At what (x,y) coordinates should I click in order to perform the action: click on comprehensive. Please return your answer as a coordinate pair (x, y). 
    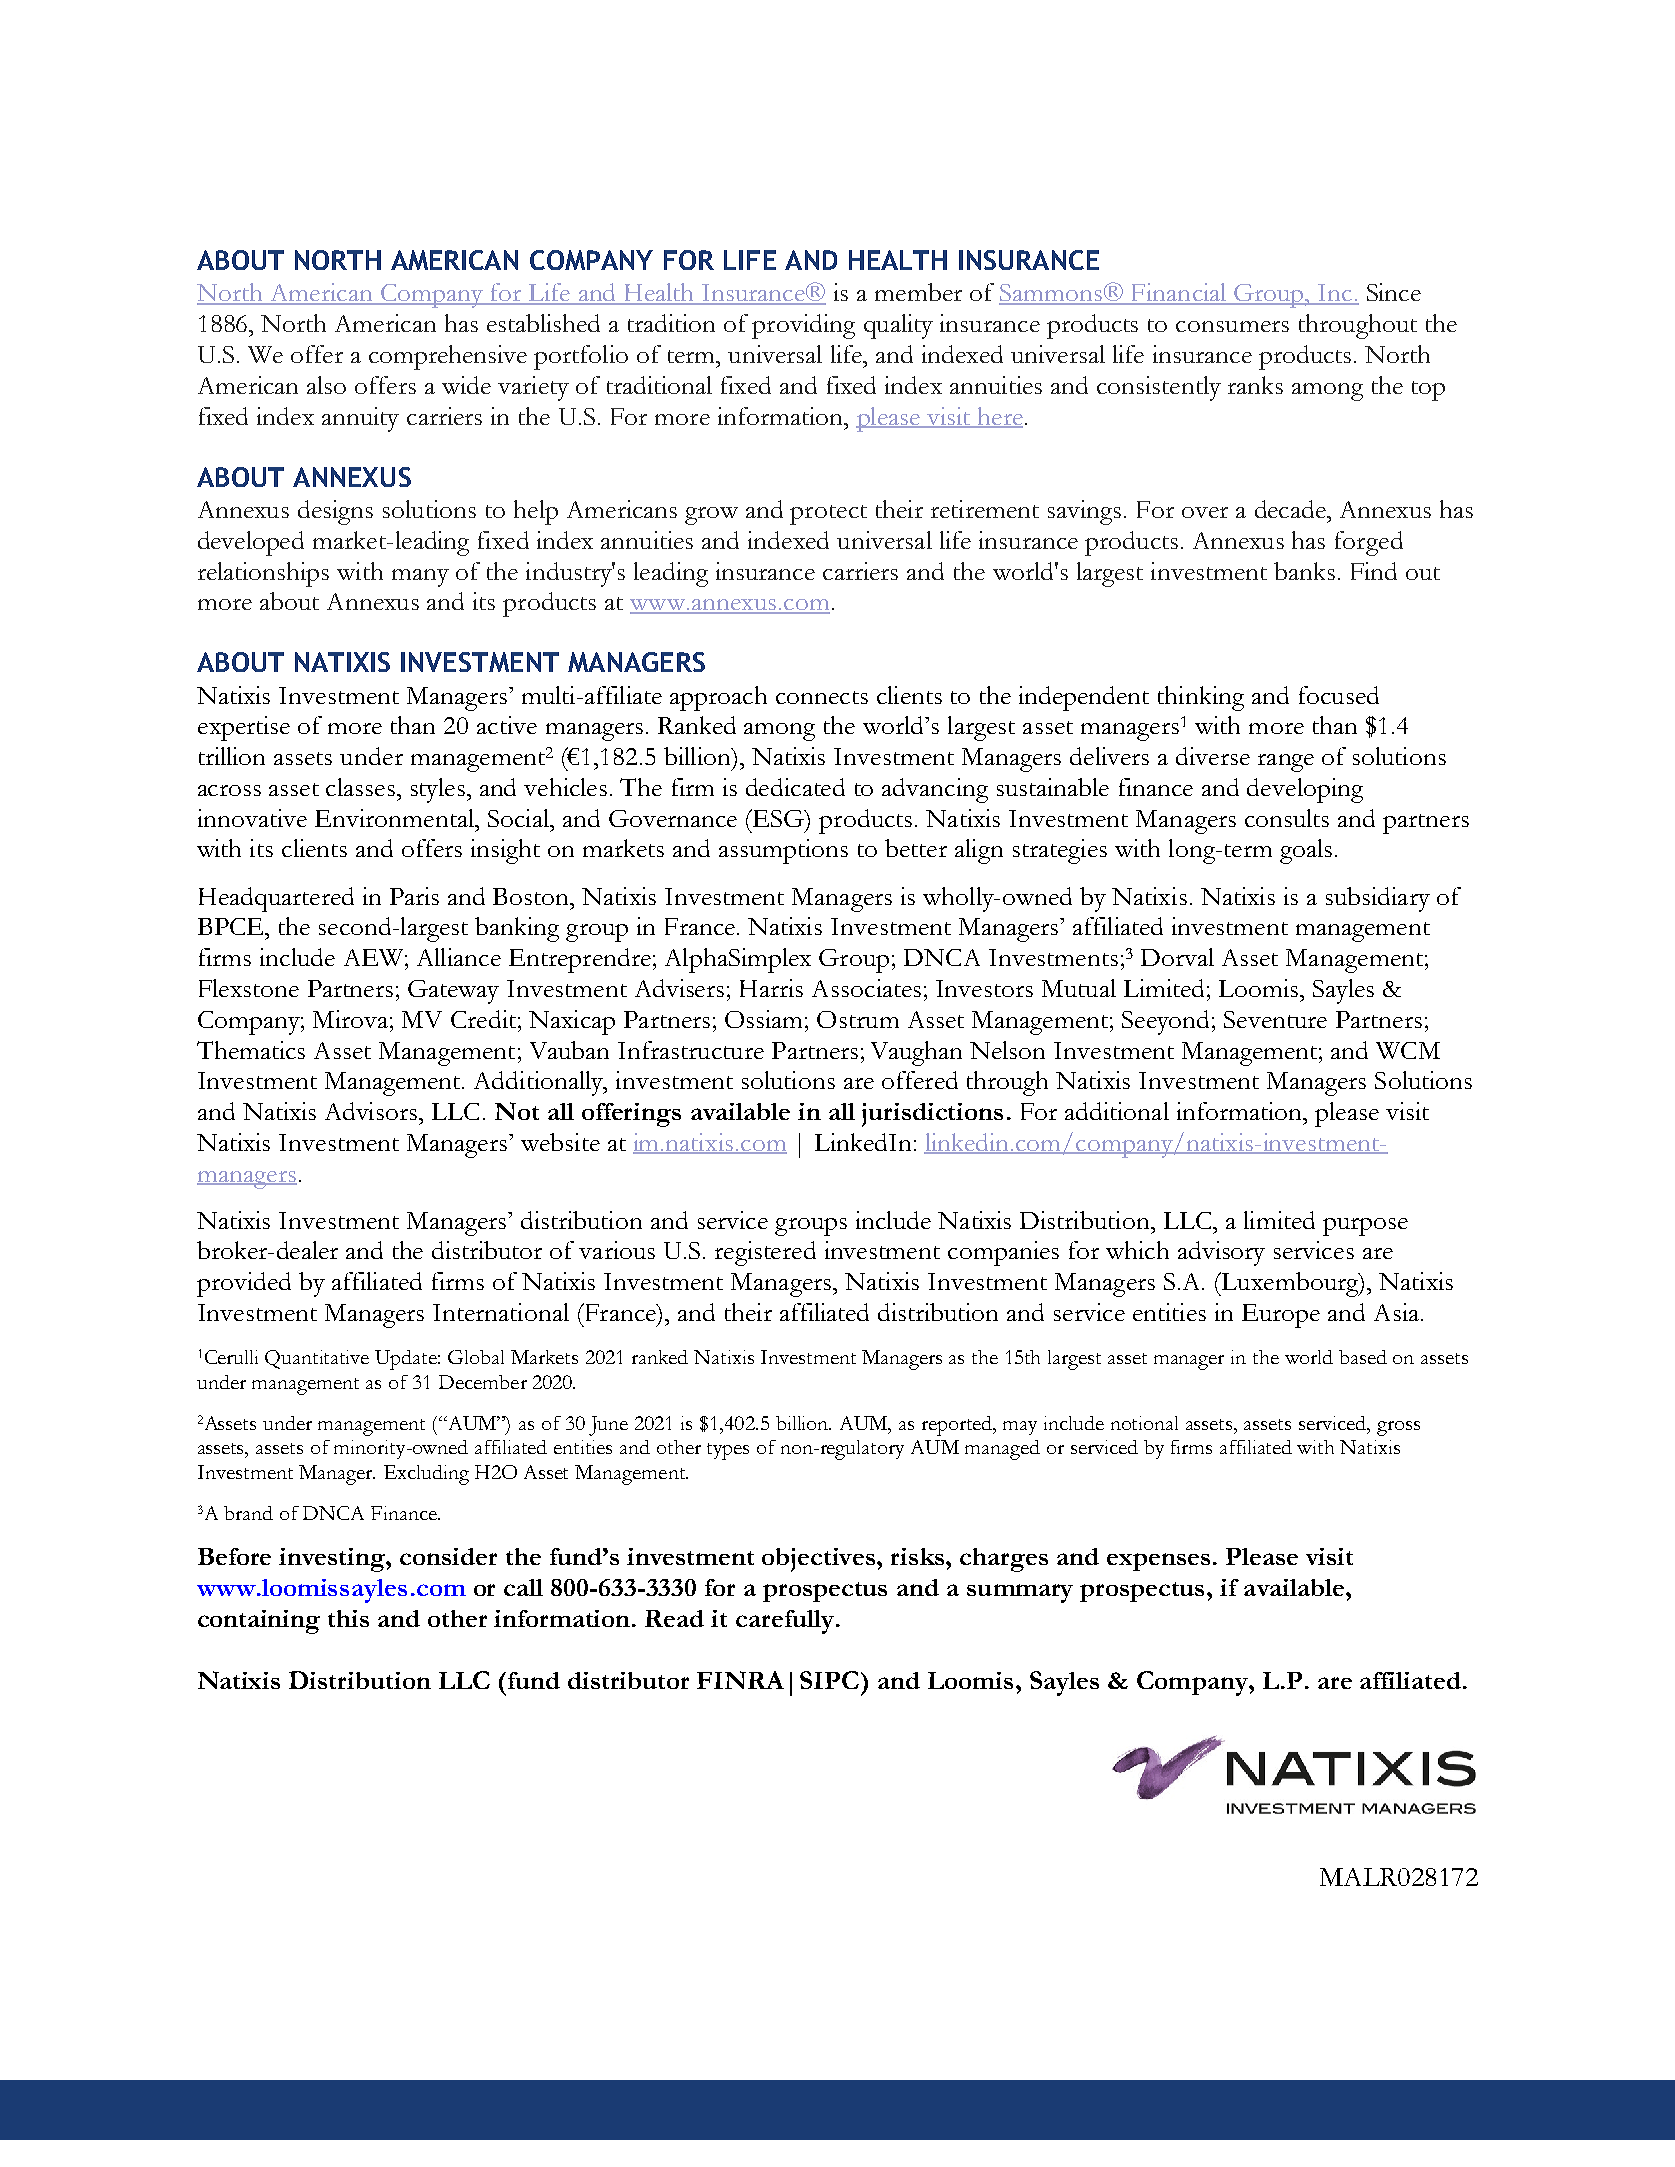
    Looking at the image, I should click on (448, 357).
